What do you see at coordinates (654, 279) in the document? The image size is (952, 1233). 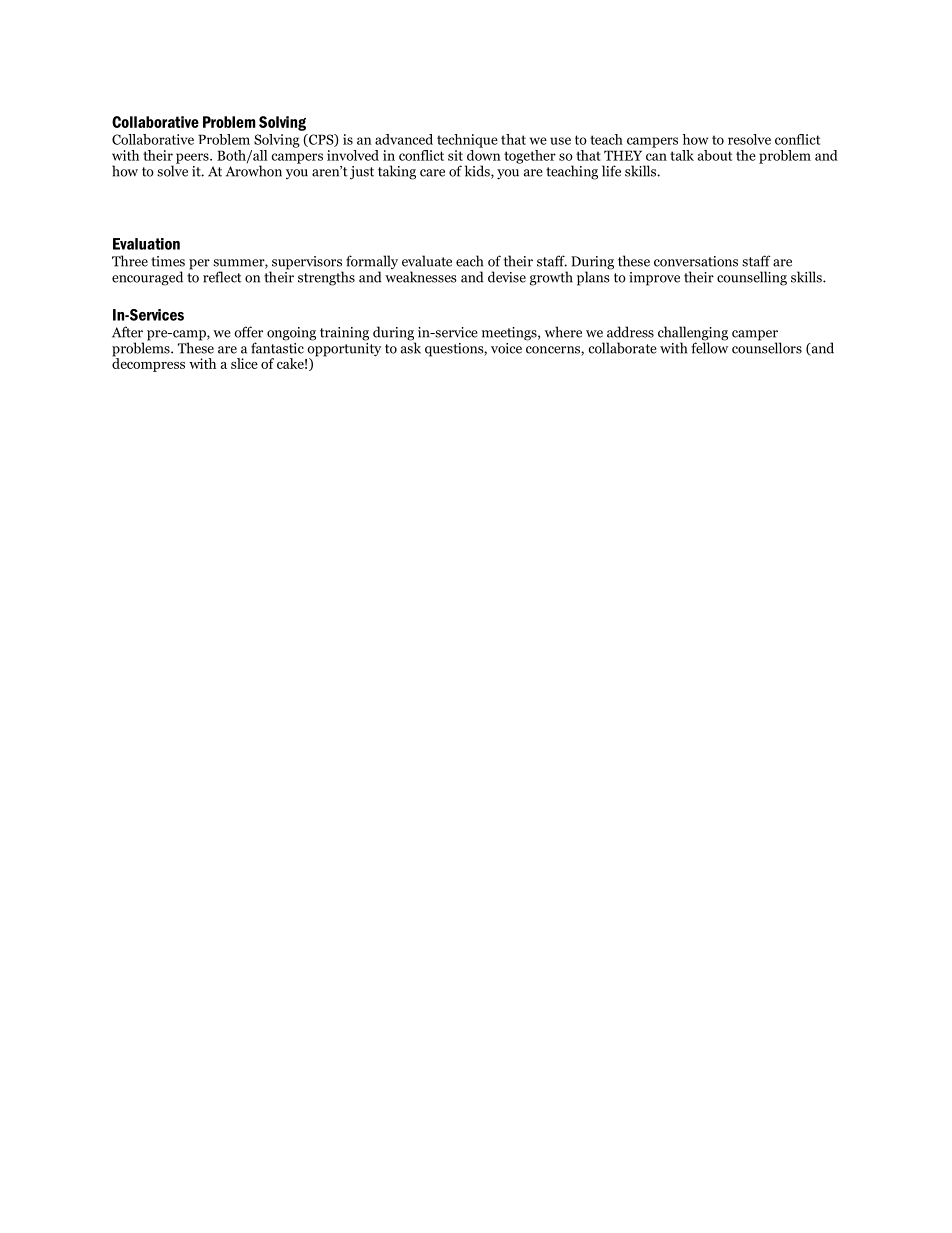 I see `improve` at bounding box center [654, 279].
